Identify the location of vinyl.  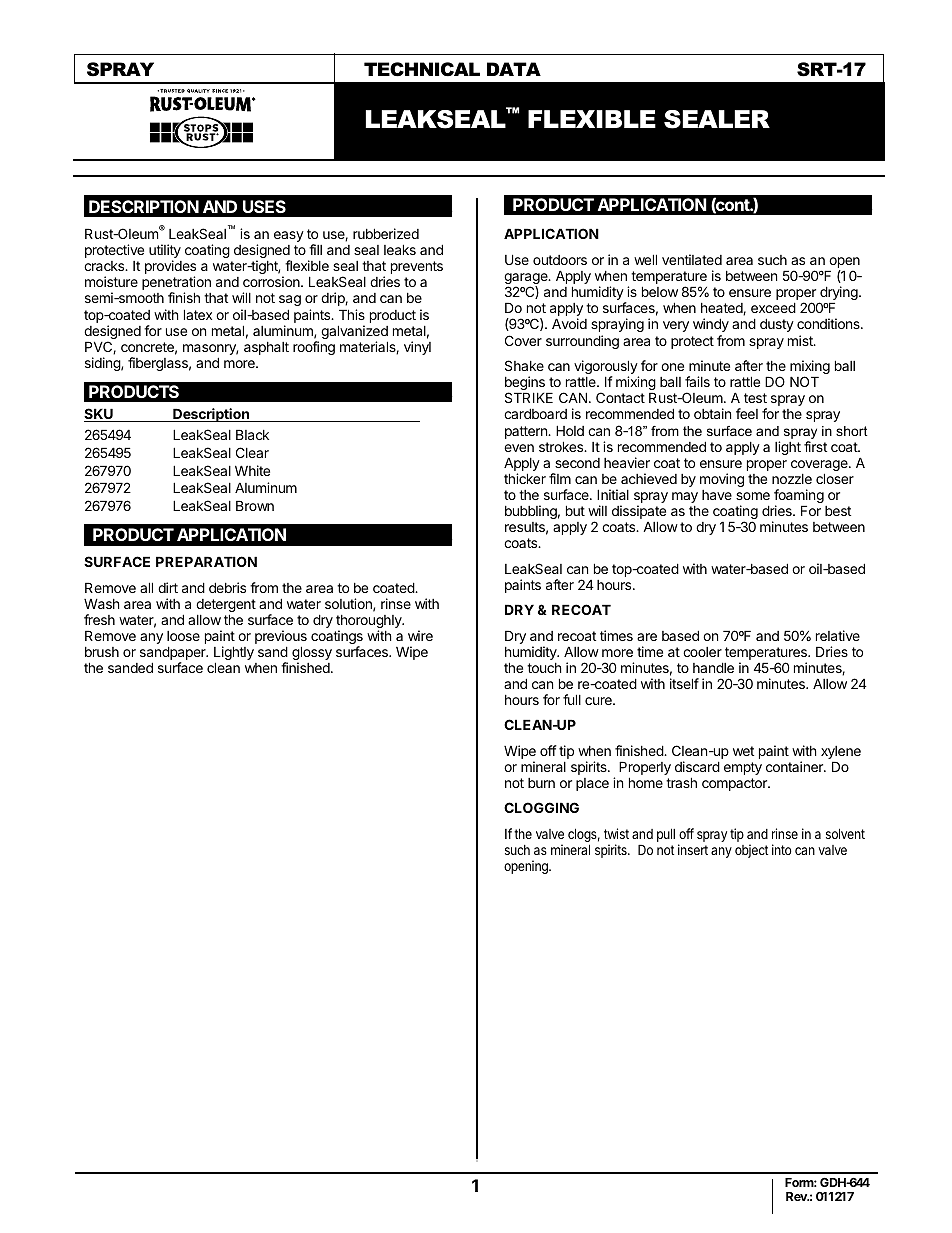
(417, 348).
